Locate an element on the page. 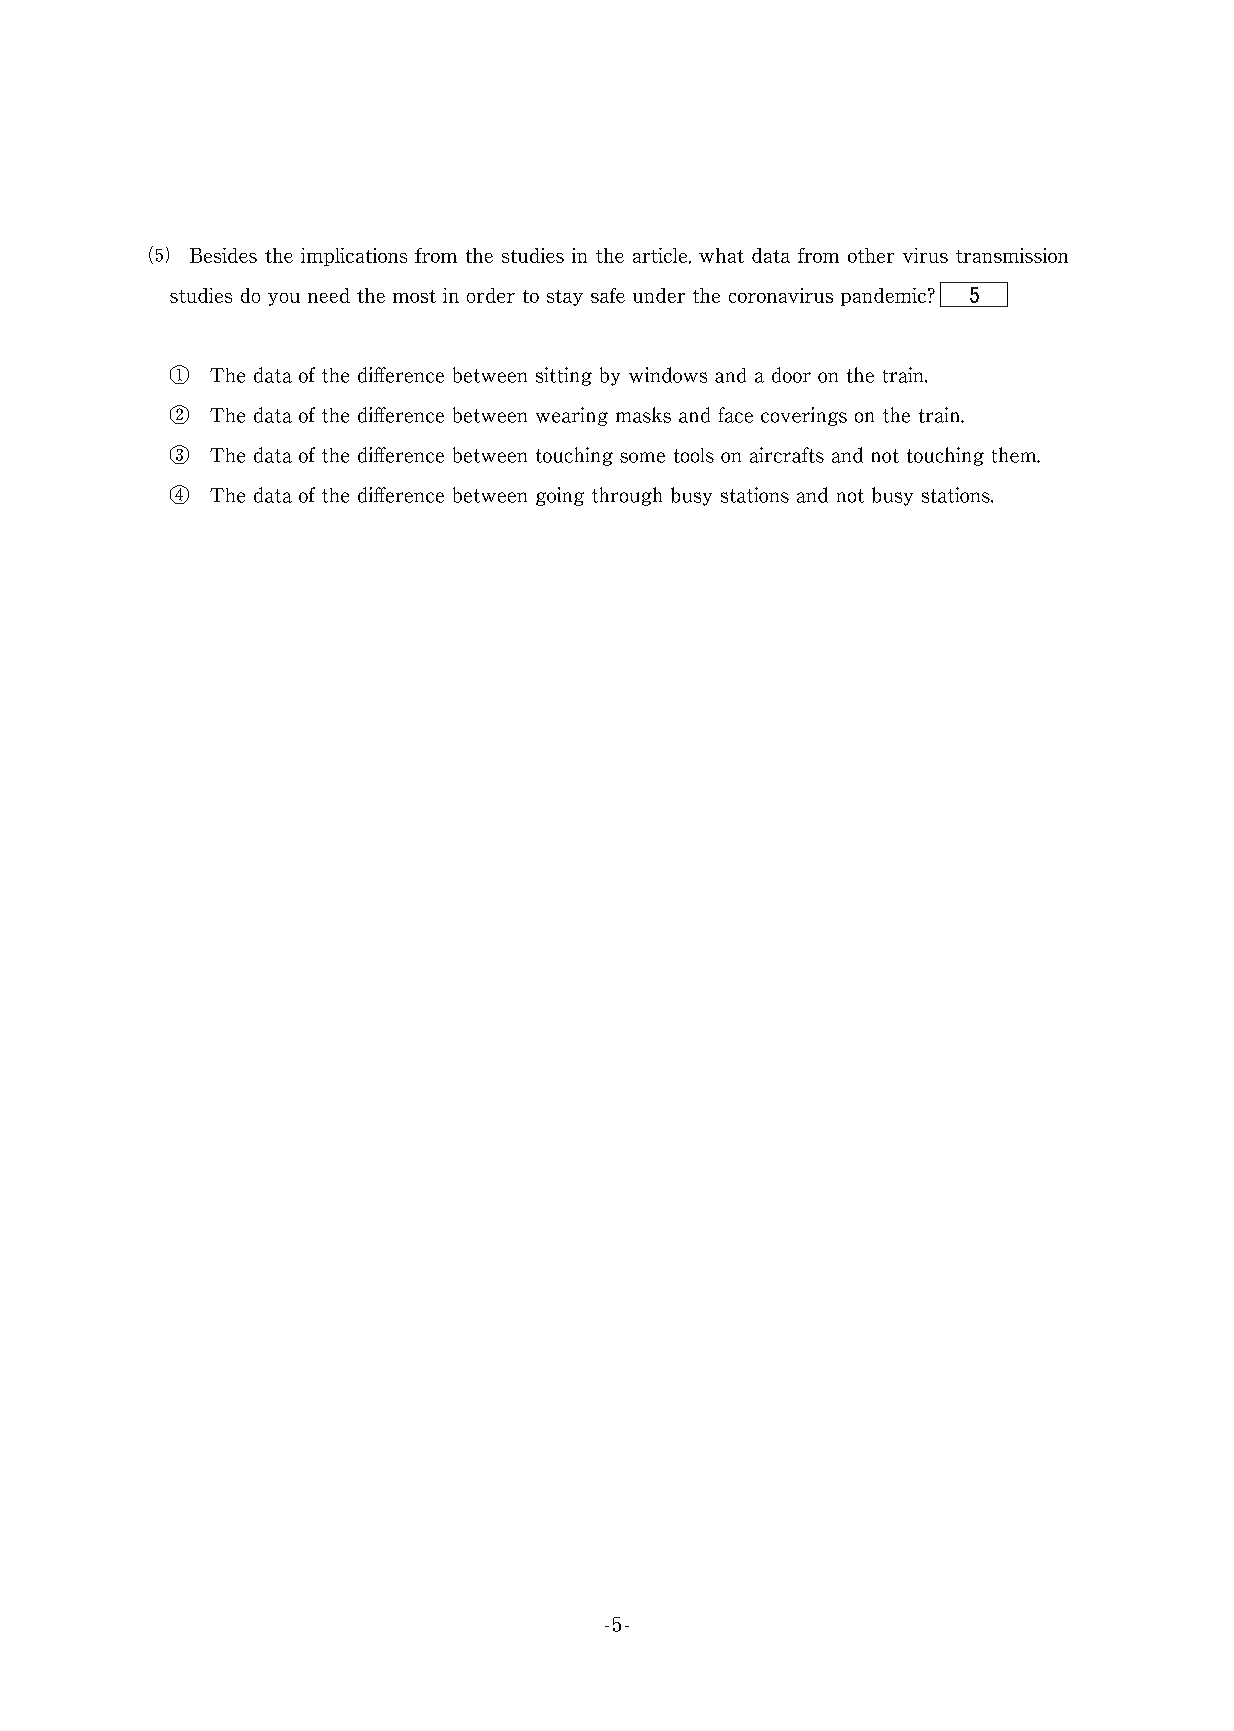 The image size is (1234, 1731). door is located at coordinates (791, 375).
